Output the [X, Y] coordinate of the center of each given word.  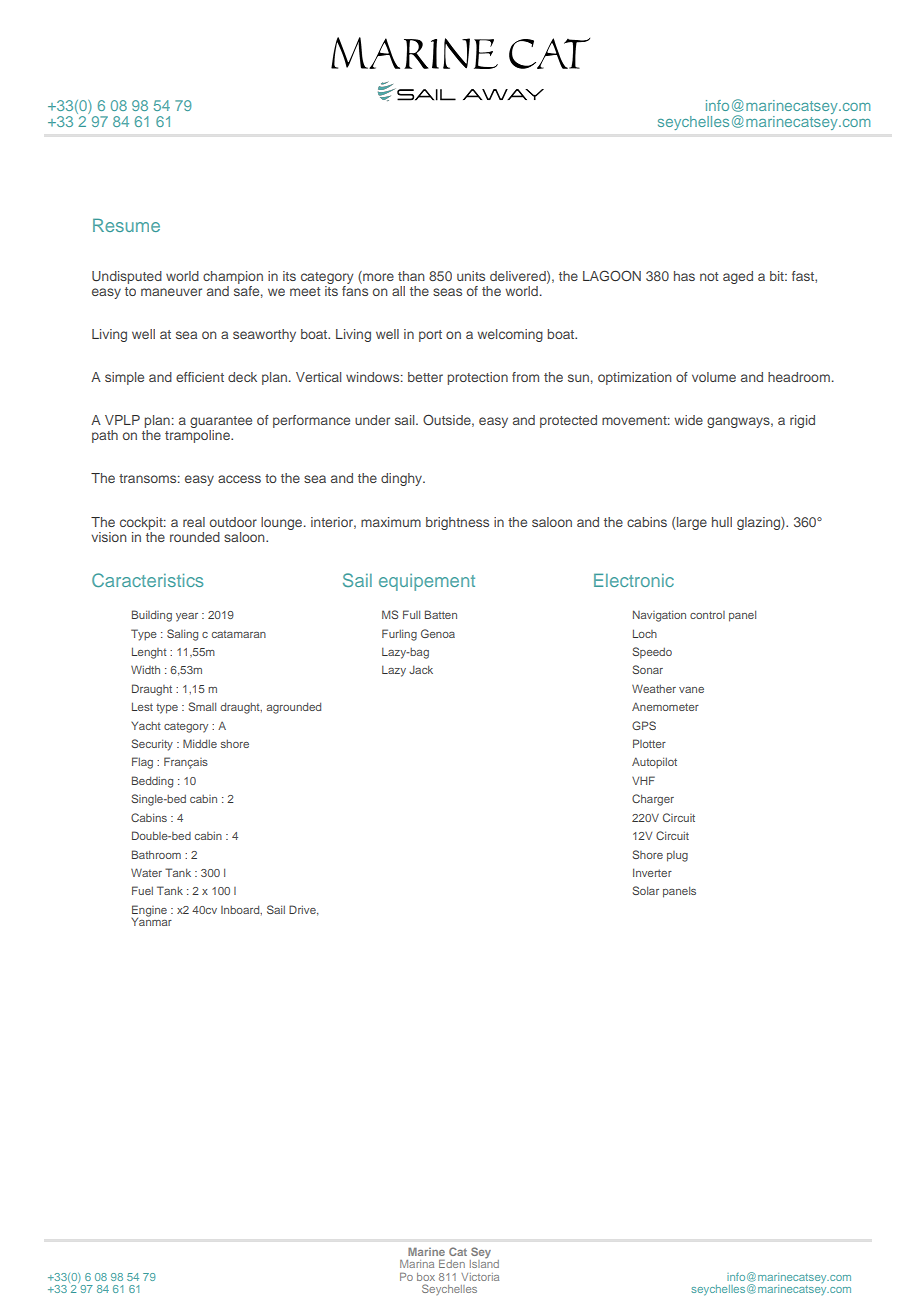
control [707, 615]
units [471, 276]
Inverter [652, 872]
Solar [646, 890]
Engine [149, 912]
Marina [417, 1264]
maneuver [171, 292]
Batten [441, 614]
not [709, 276]
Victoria [480, 1277]
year [187, 617]
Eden [452, 1264]
